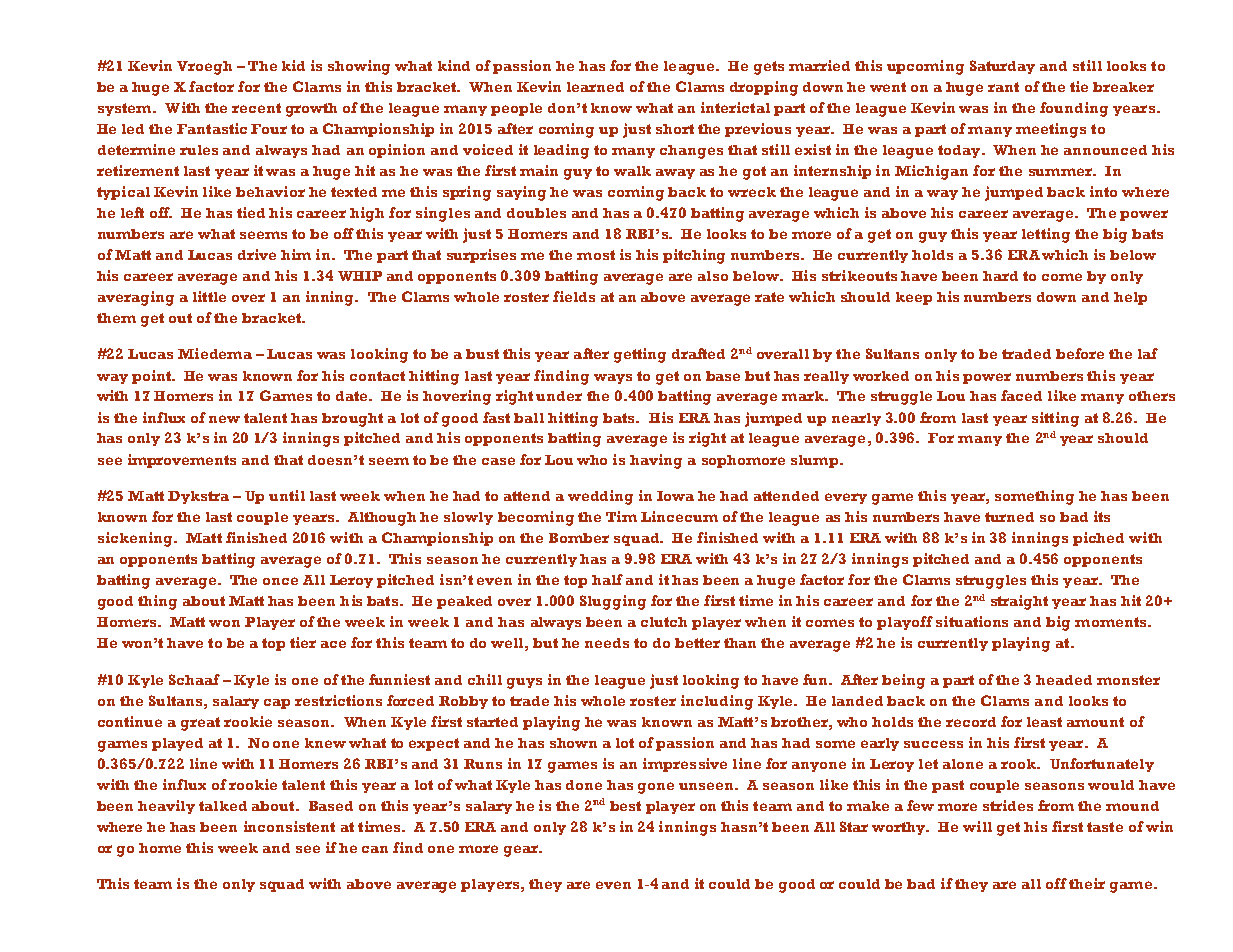 This page has height=952, width=1233. What do you see at coordinates (256, 108) in the page?
I see `recent` at bounding box center [256, 108].
